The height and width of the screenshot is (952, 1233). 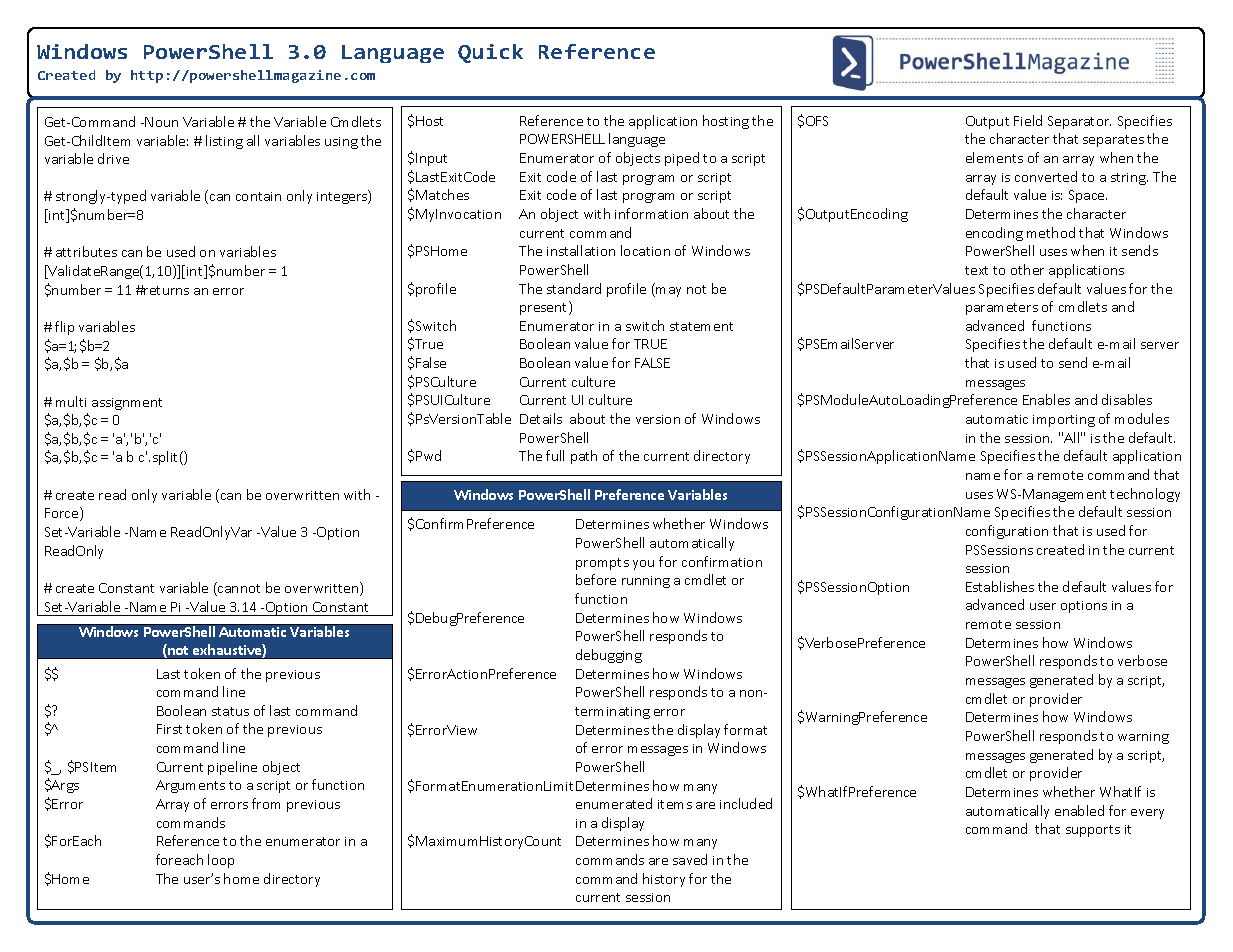 I want to click on Field, so click(x=1028, y=120).
